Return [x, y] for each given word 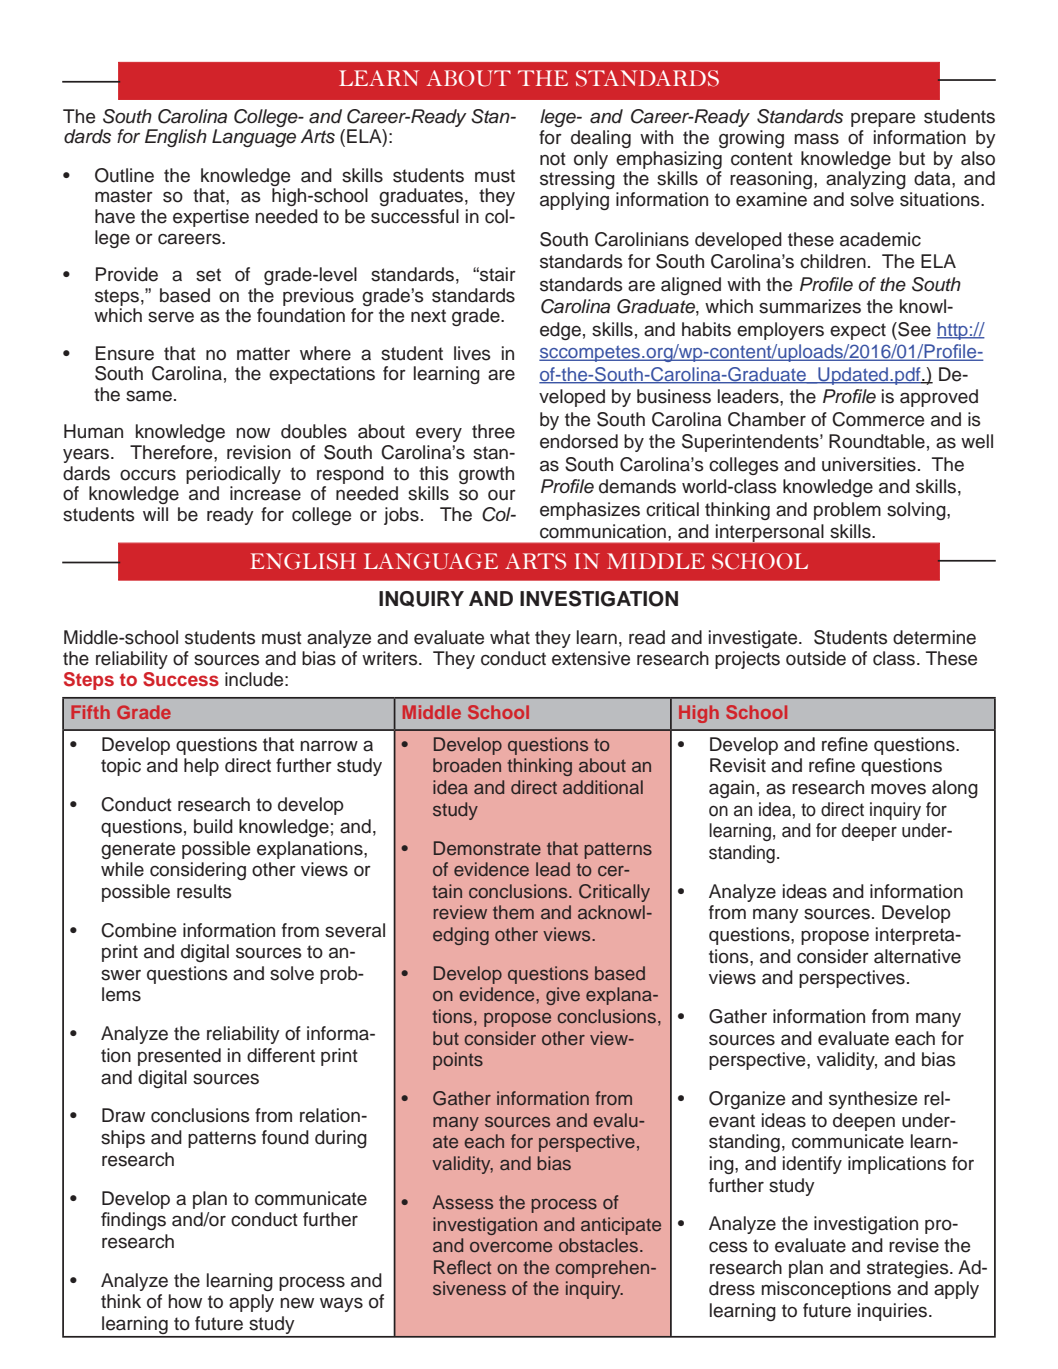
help [201, 767]
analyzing [866, 180]
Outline [124, 175]
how [185, 1301]
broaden [467, 765]
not [553, 159]
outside [816, 658]
